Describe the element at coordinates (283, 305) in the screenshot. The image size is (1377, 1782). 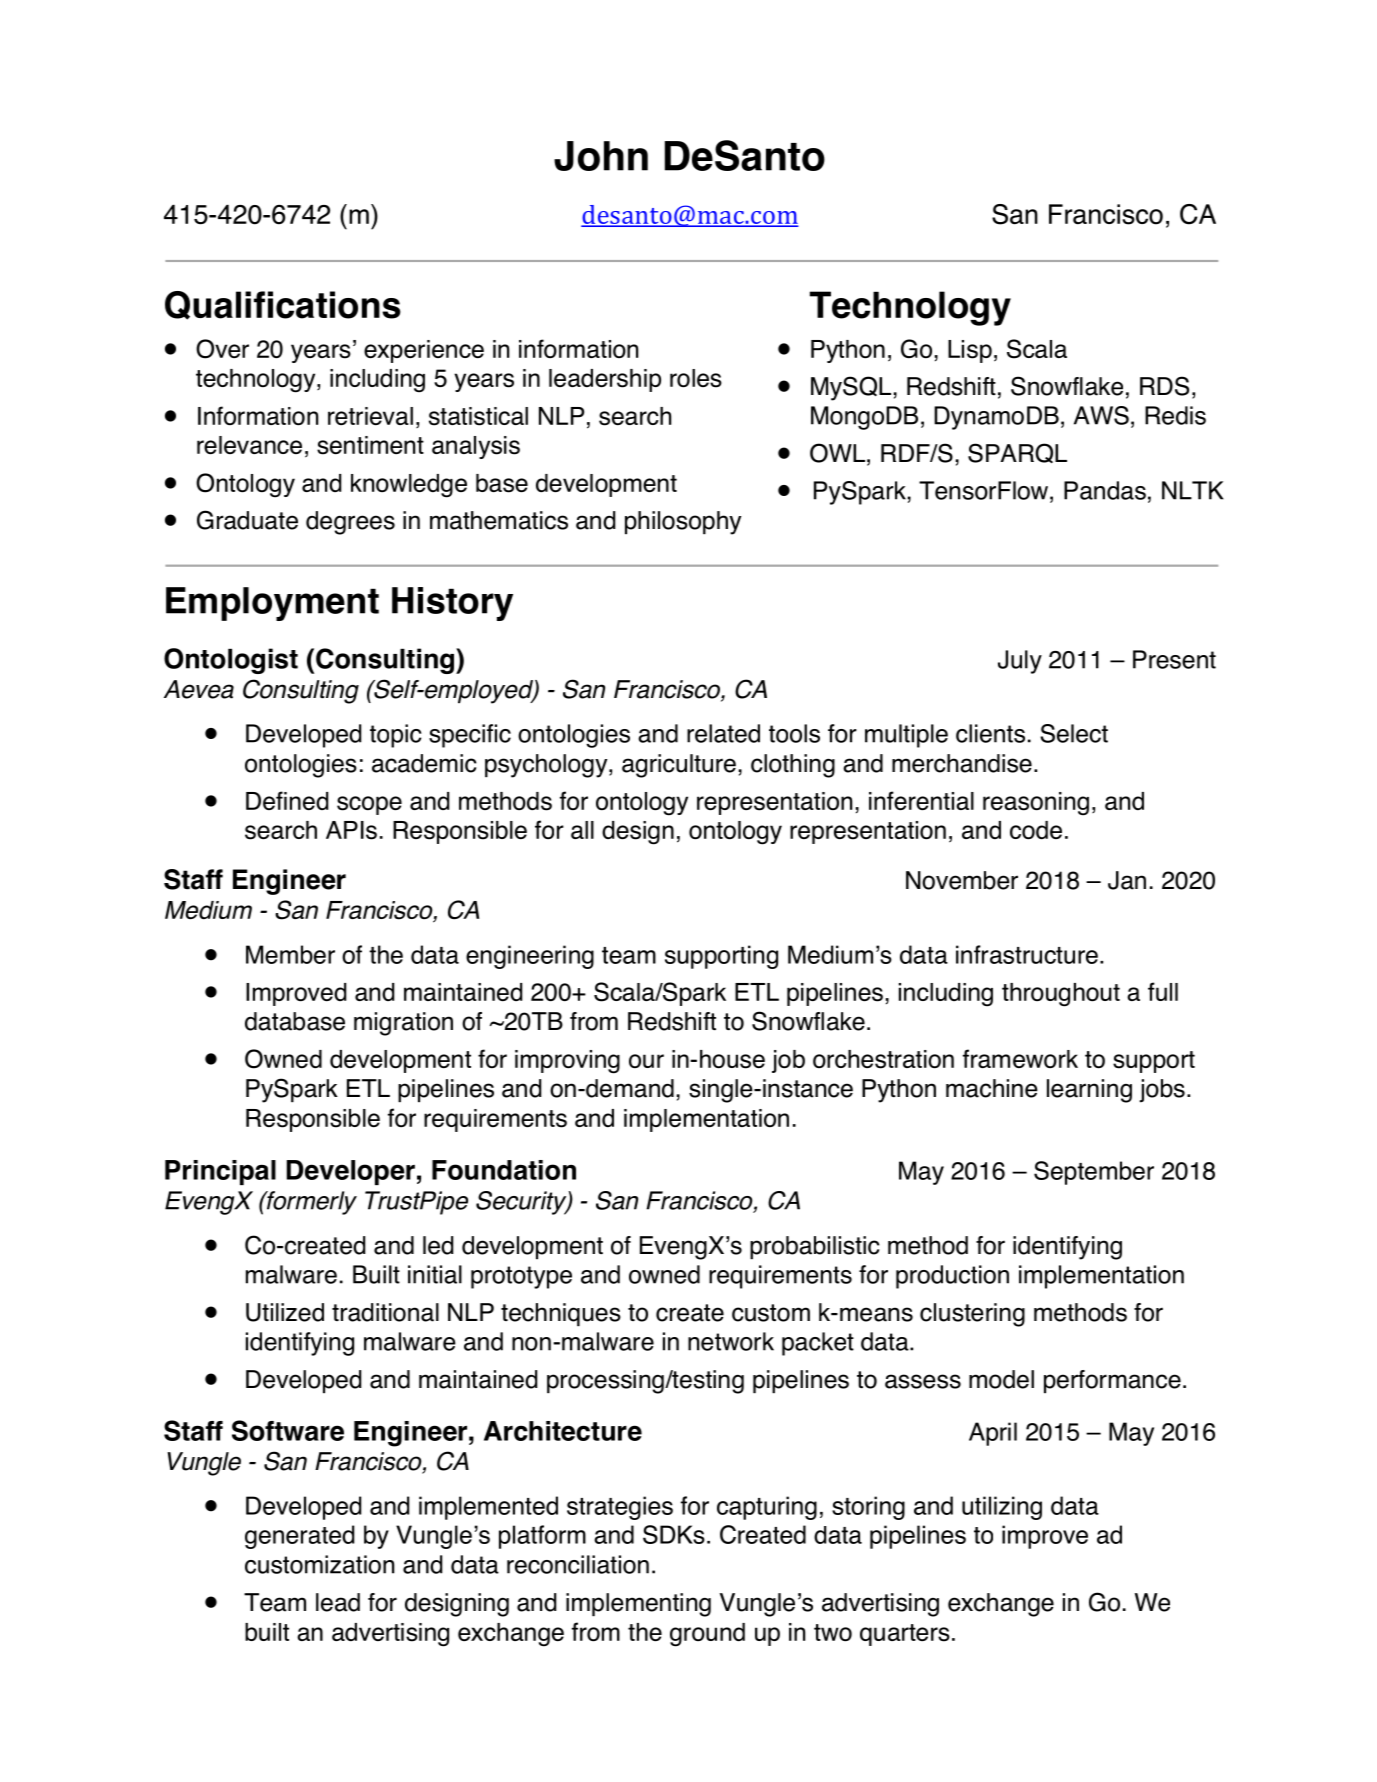
I see `Qualifications` at that location.
